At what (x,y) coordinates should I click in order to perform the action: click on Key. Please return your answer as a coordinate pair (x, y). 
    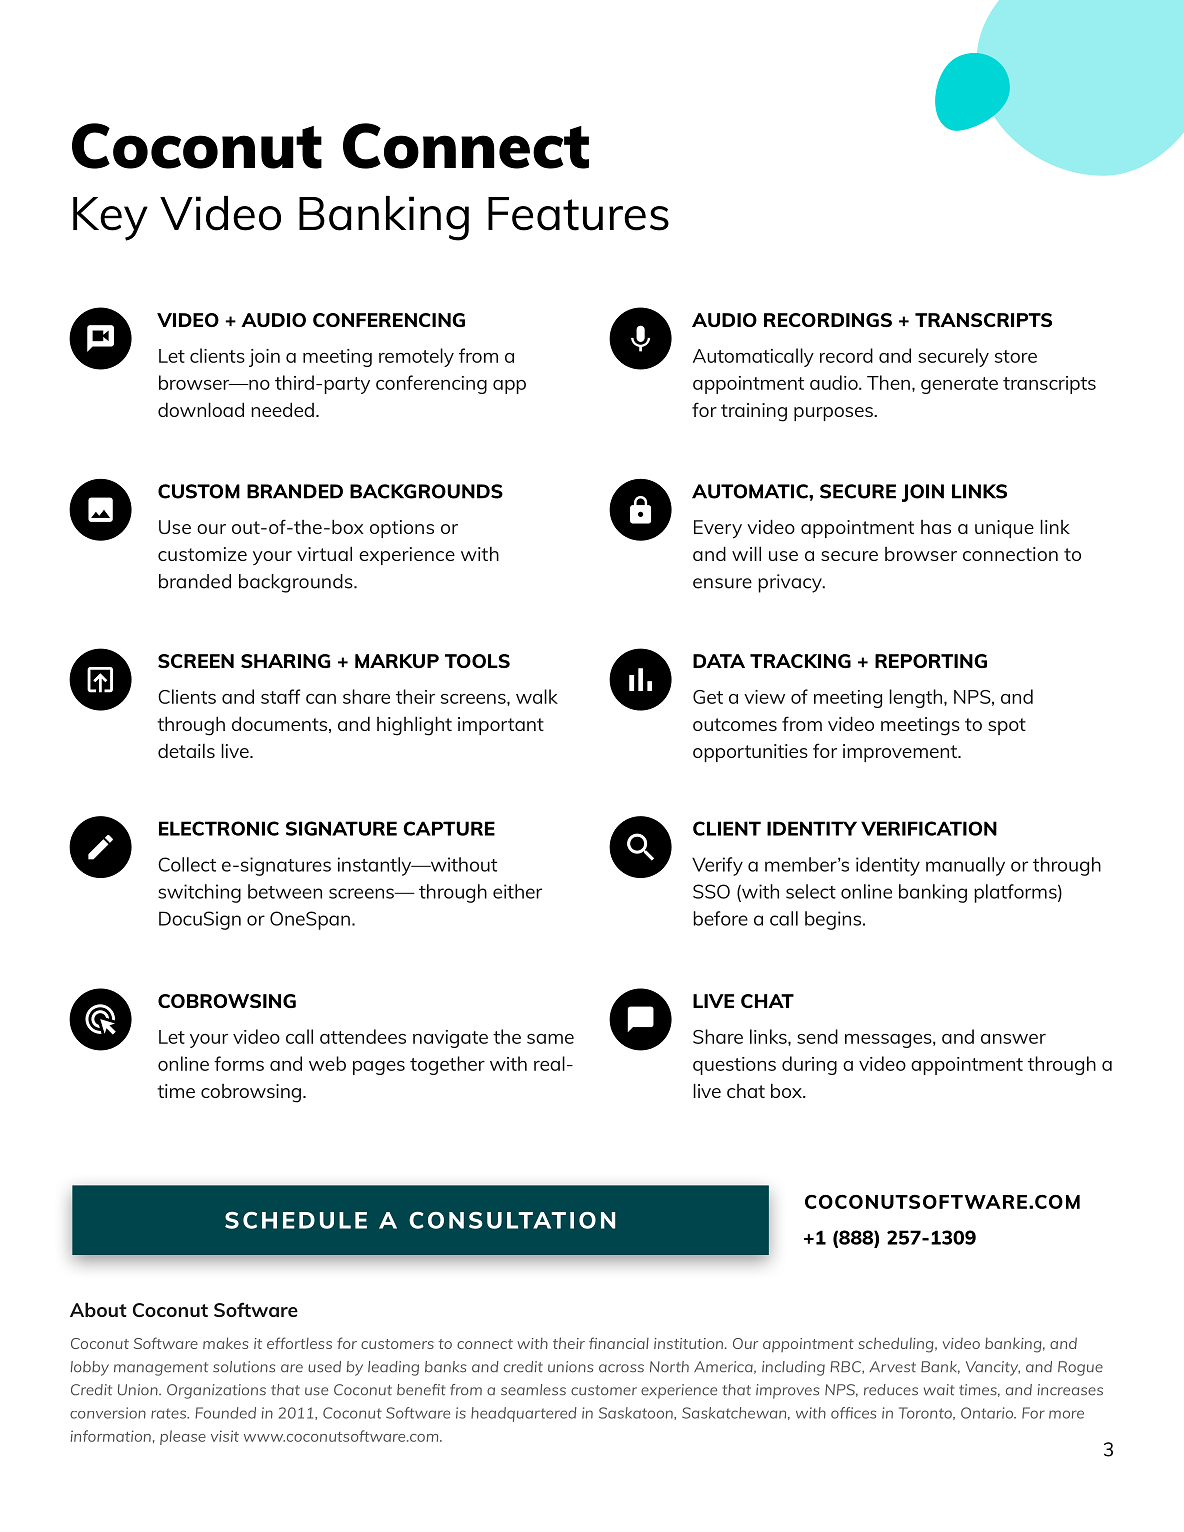
    Looking at the image, I should click on (110, 219).
